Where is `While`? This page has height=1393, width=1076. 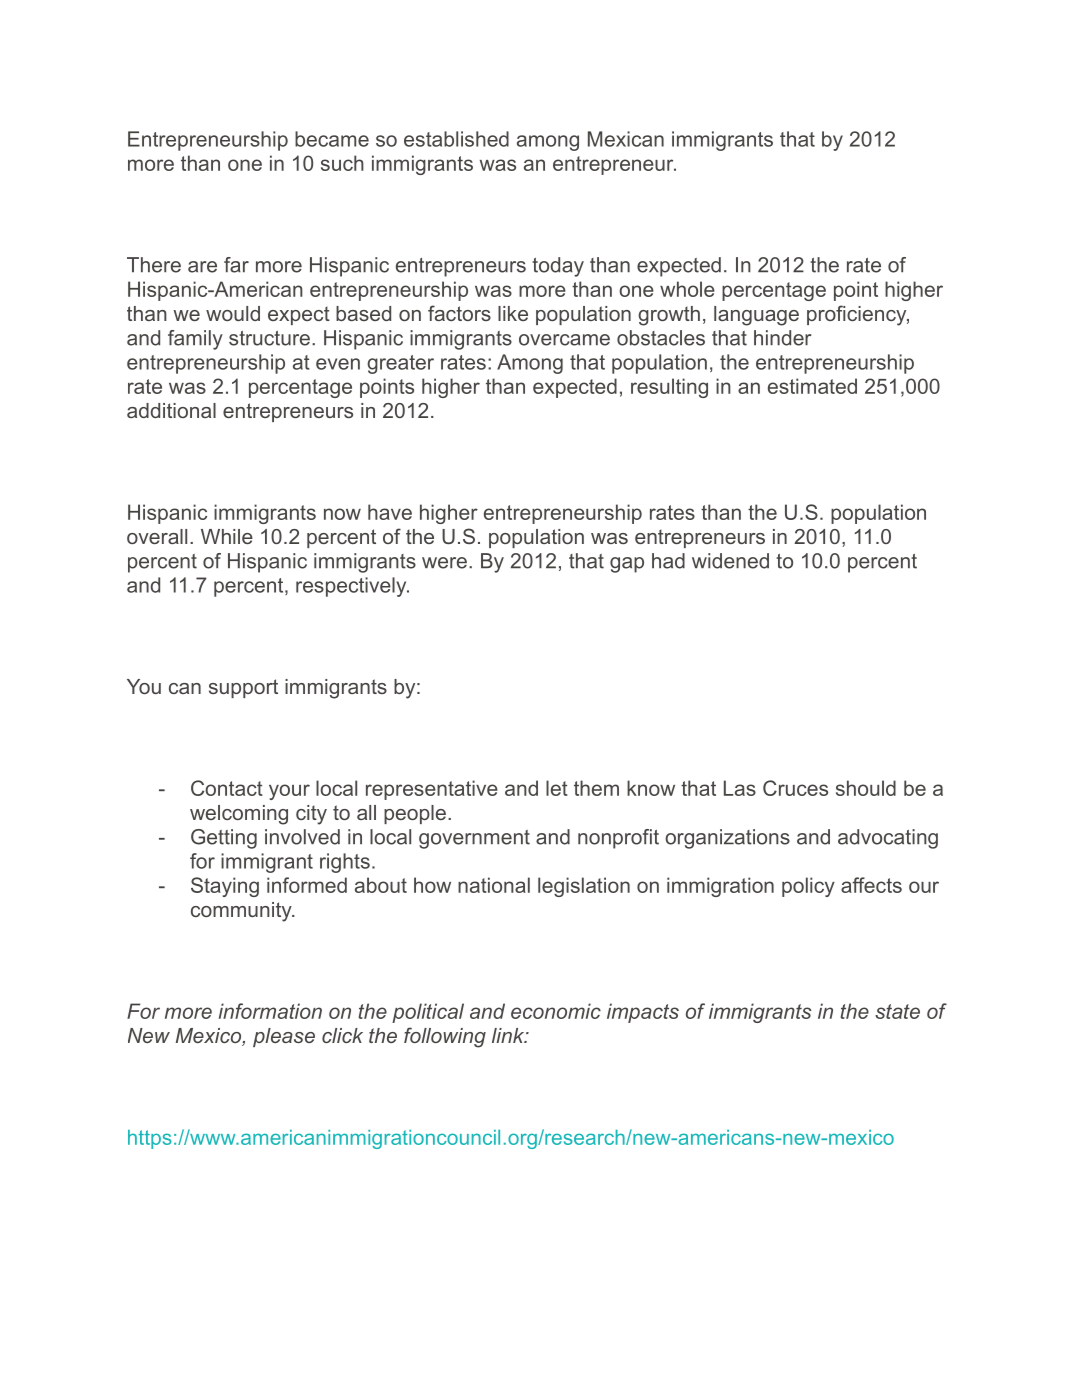 While is located at coordinates (227, 536).
